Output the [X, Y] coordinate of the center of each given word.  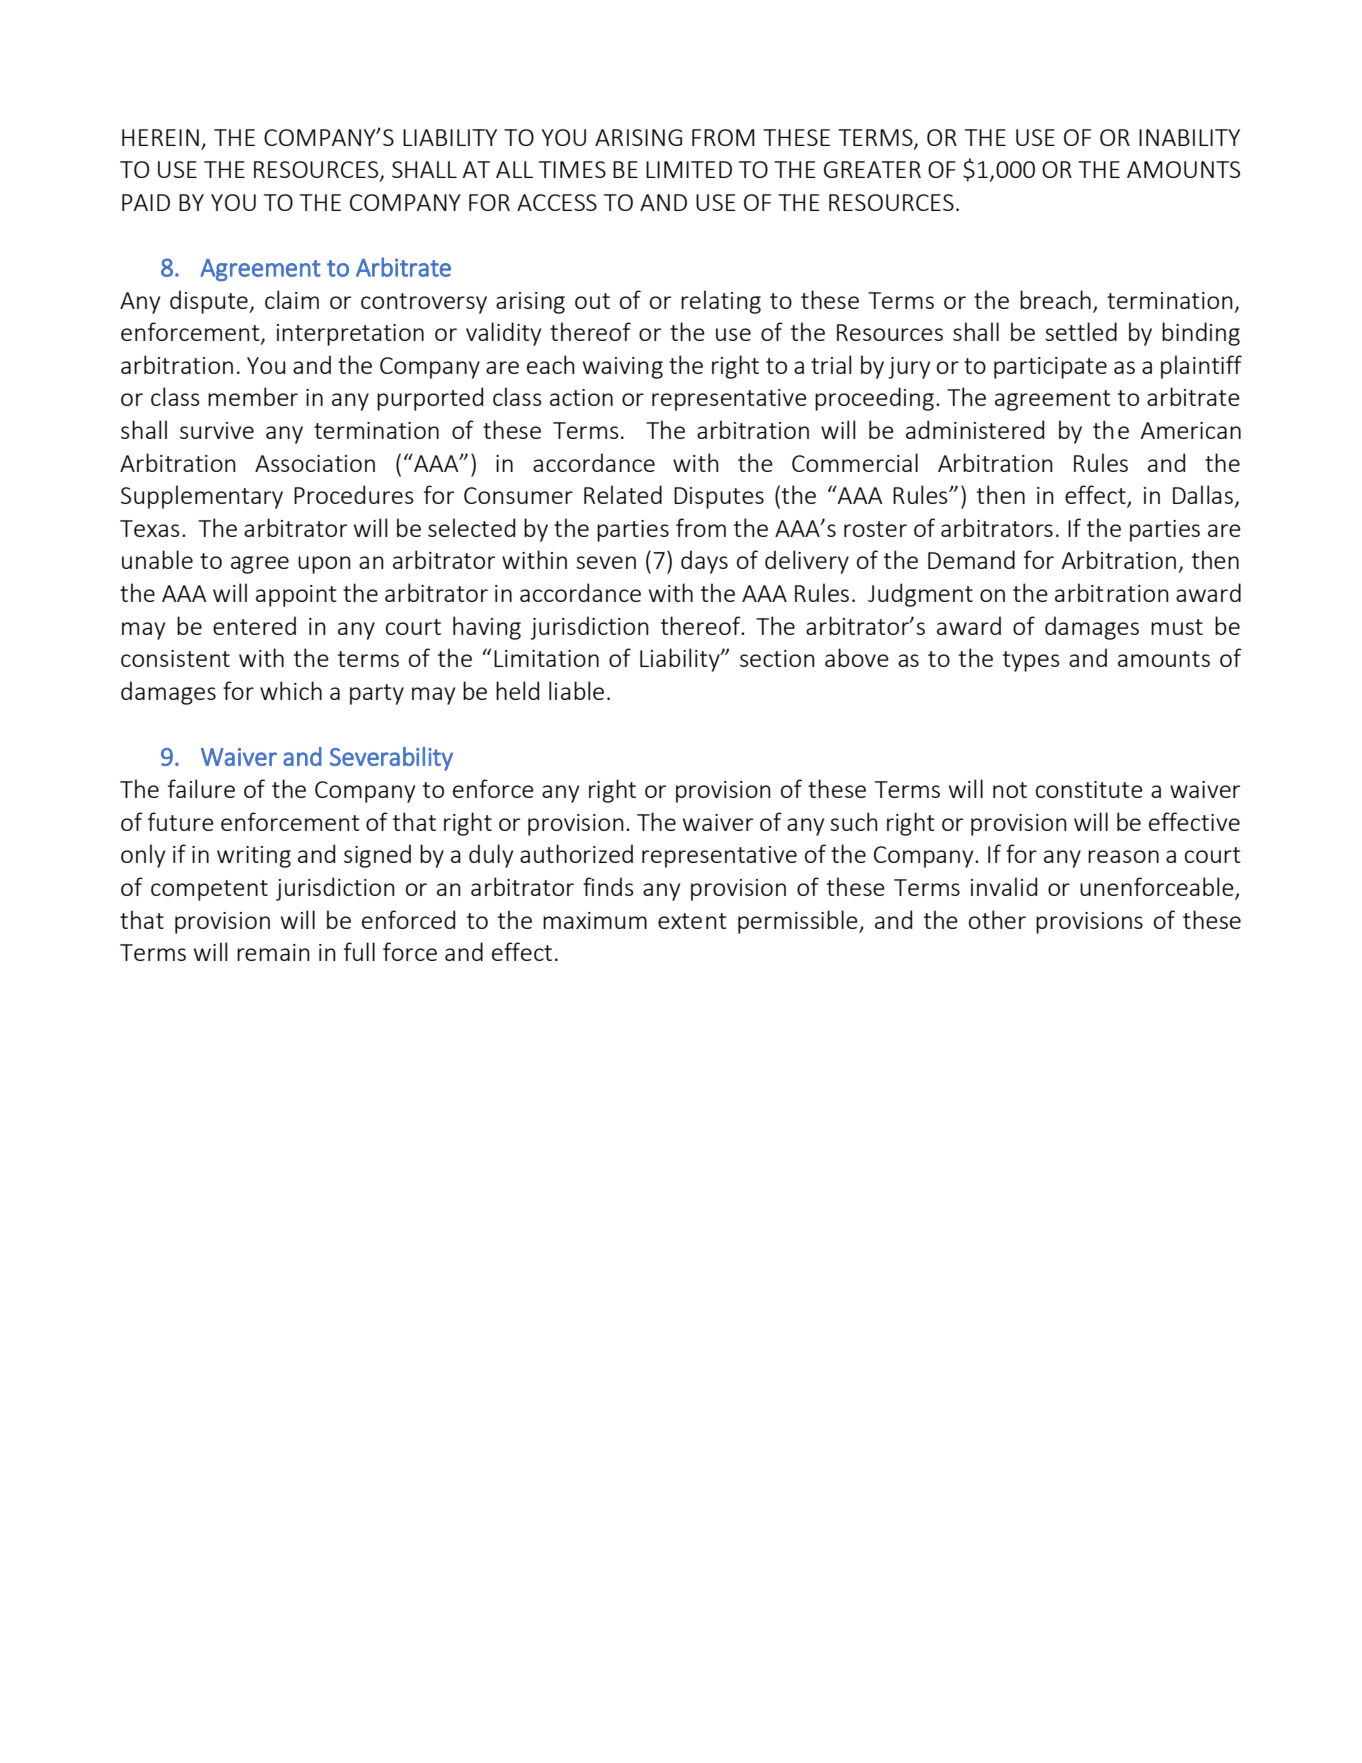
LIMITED [689, 169]
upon [324, 565]
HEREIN [160, 137]
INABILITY [1189, 137]
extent [692, 921]
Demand [971, 559]
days [704, 562]
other [997, 919]
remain [273, 952]
